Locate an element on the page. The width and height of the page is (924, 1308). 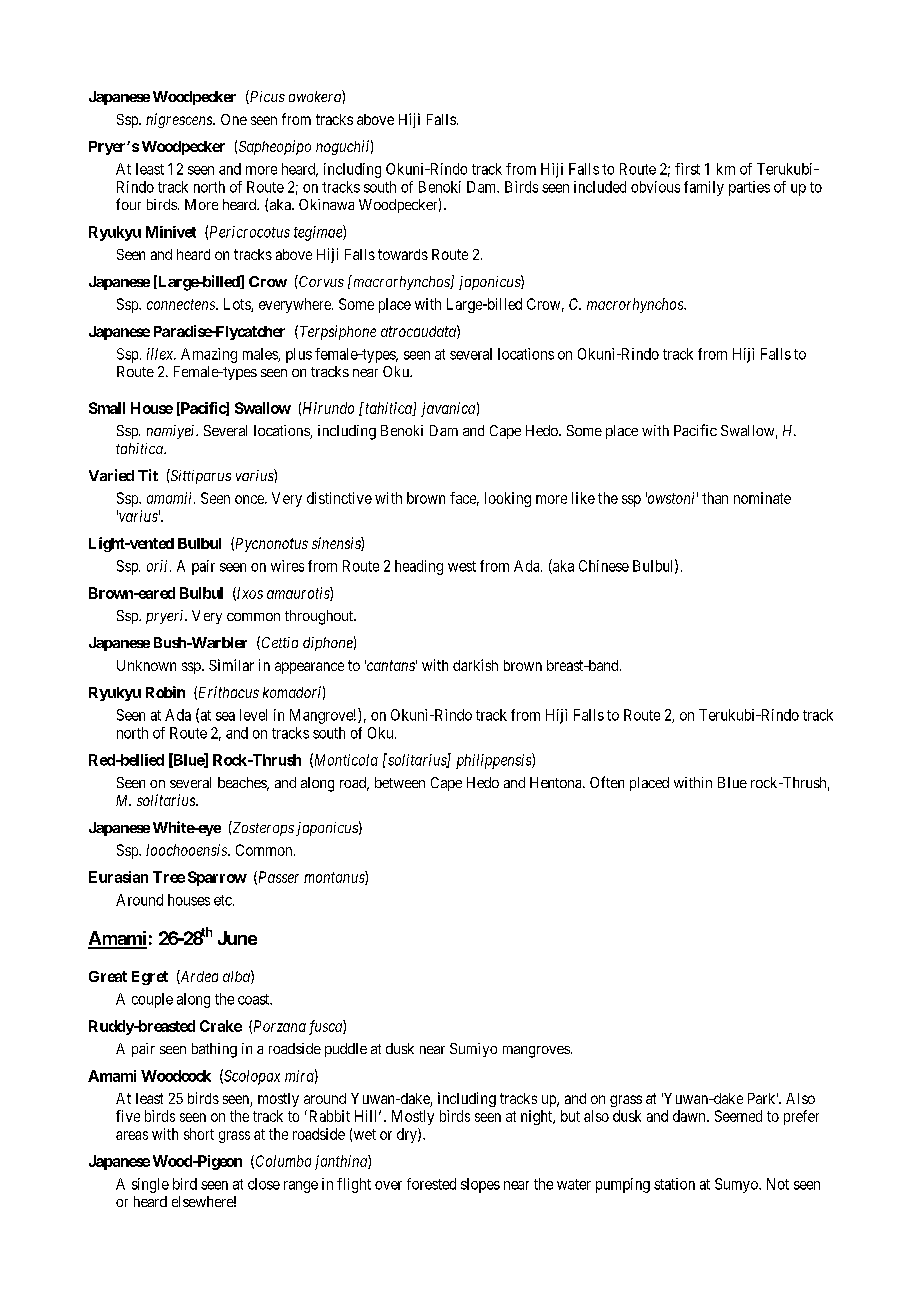
towards is located at coordinates (403, 254).
